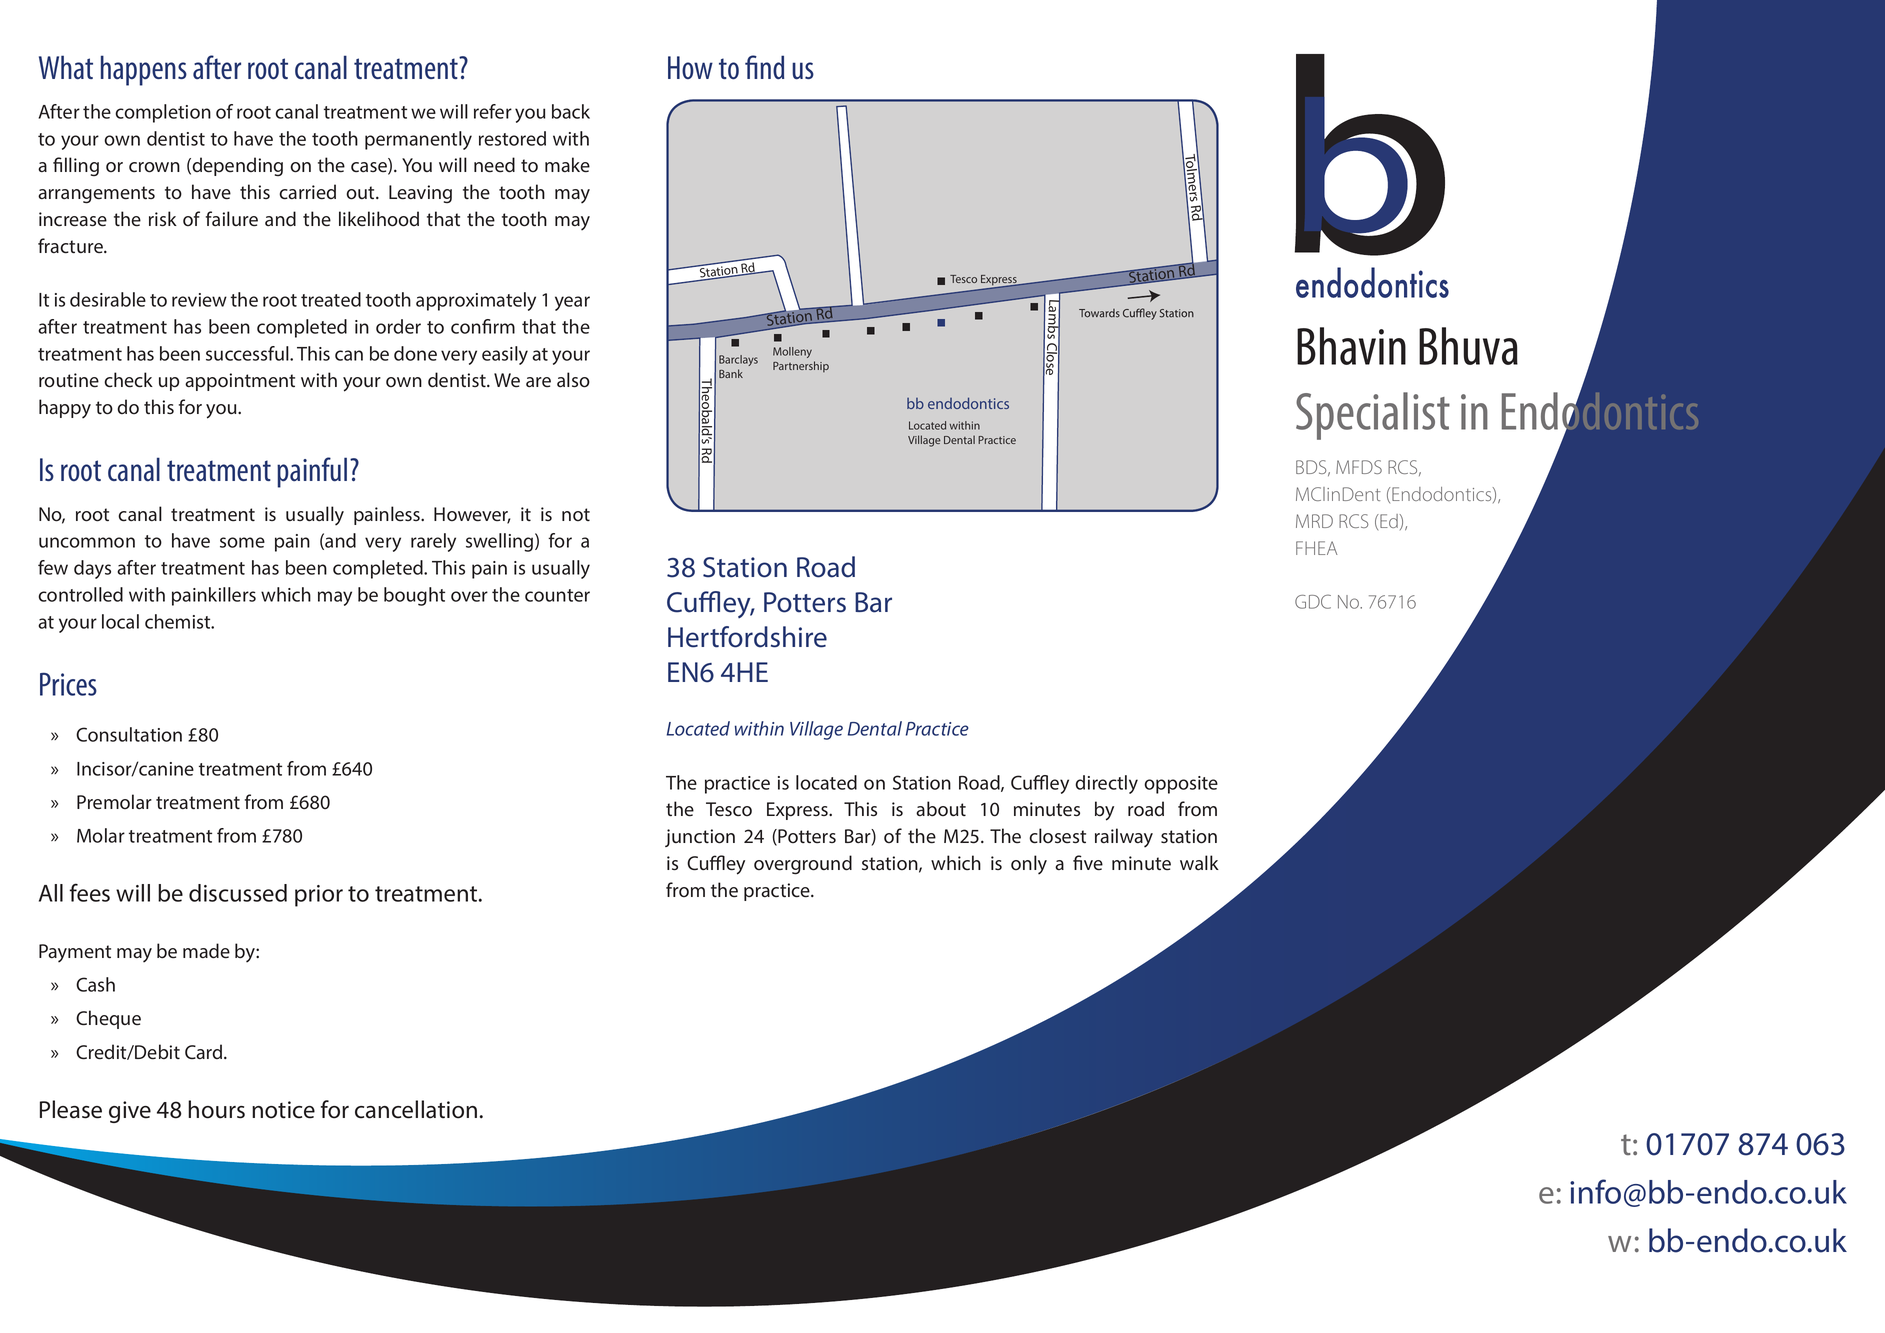 The height and width of the screenshot is (1333, 1885). Describe the element at coordinates (216, 1109) in the screenshot. I see `hours` at that location.
